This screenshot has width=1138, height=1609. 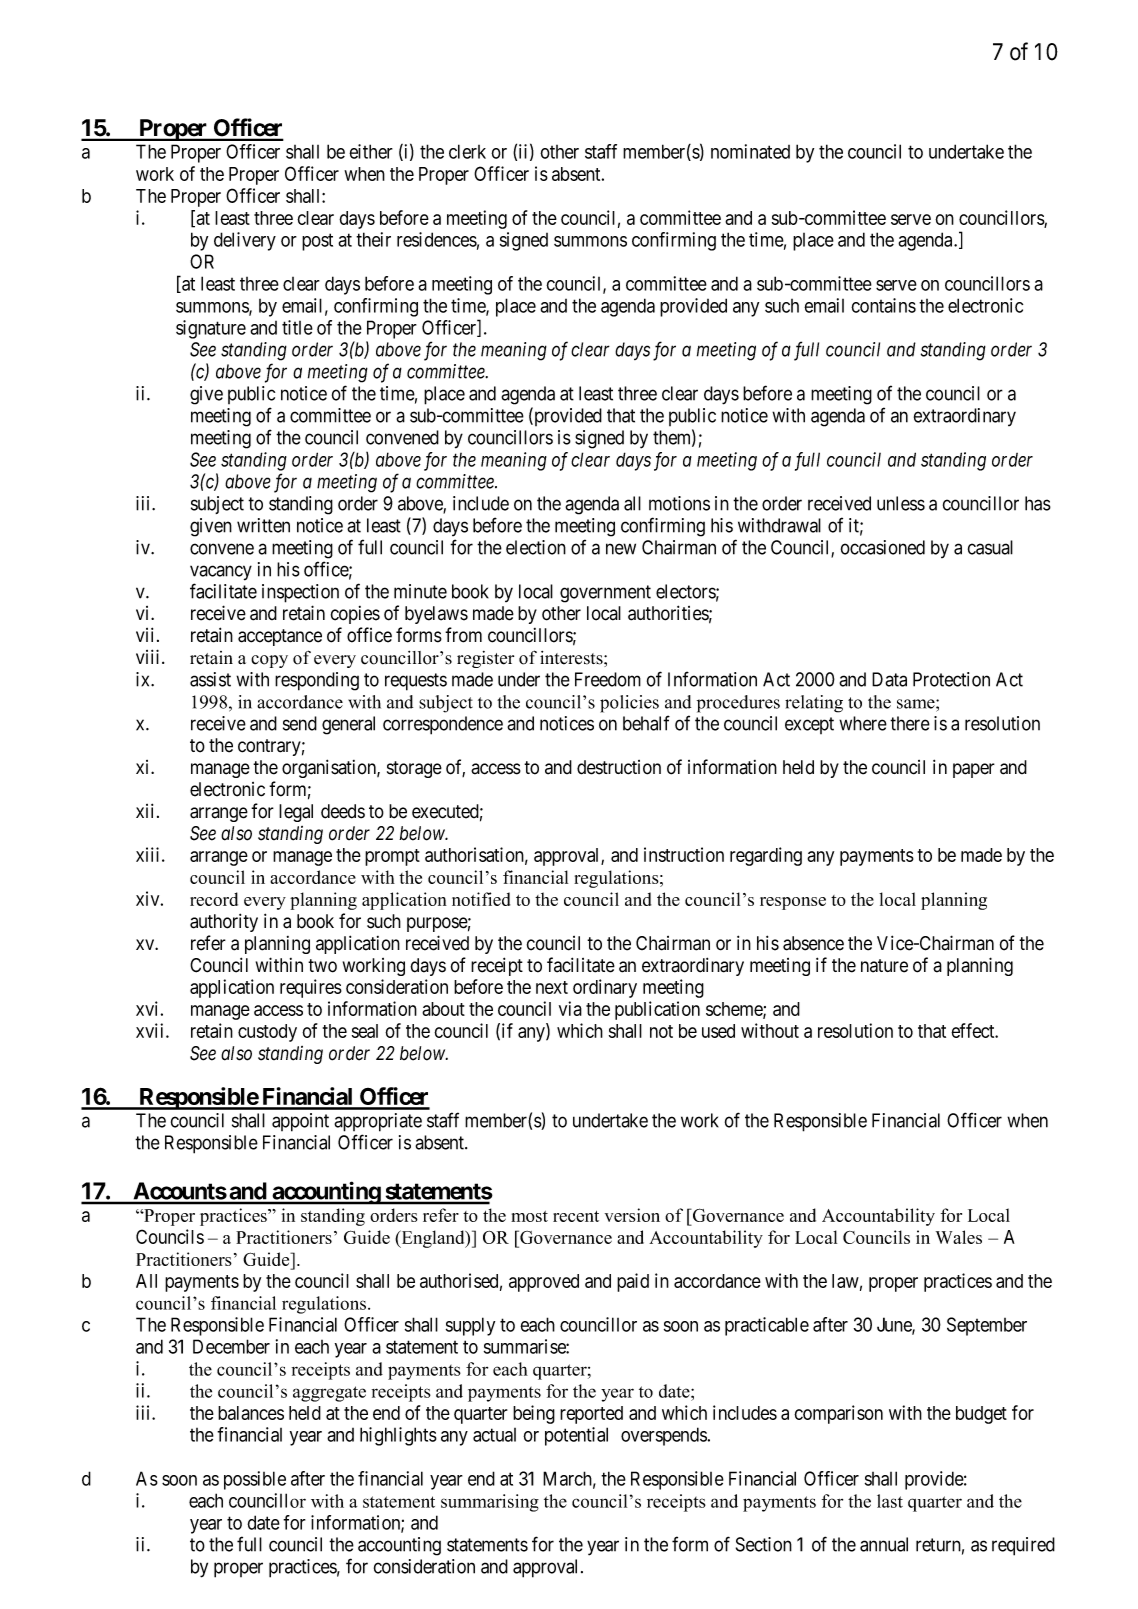 I want to click on contains, so click(x=883, y=305).
